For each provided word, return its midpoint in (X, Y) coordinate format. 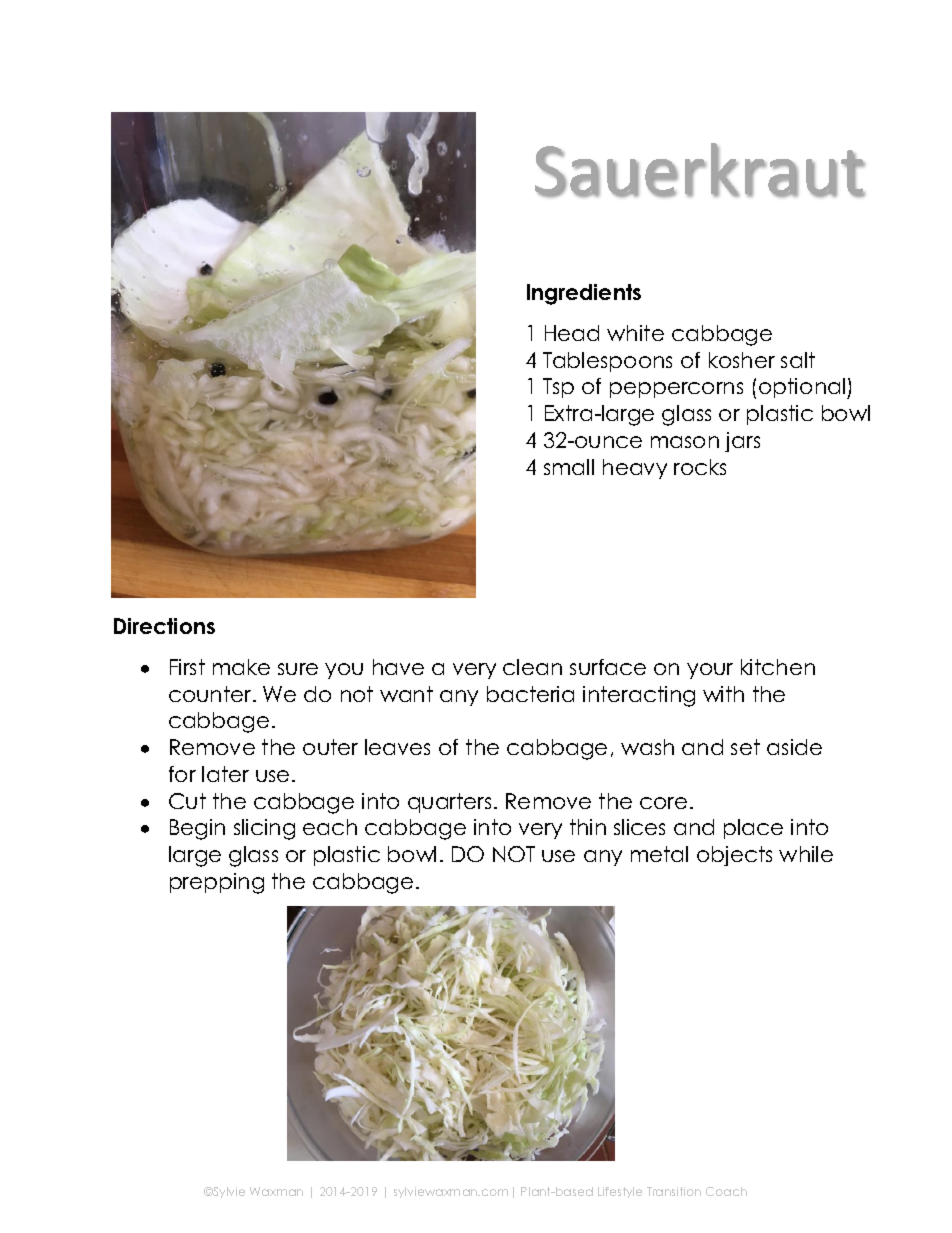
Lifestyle (620, 1192)
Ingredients (584, 294)
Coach (726, 1191)
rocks (700, 467)
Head (572, 333)
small (569, 467)
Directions (164, 626)
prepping (217, 883)
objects (734, 856)
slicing (264, 829)
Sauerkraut (700, 170)
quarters (449, 803)
